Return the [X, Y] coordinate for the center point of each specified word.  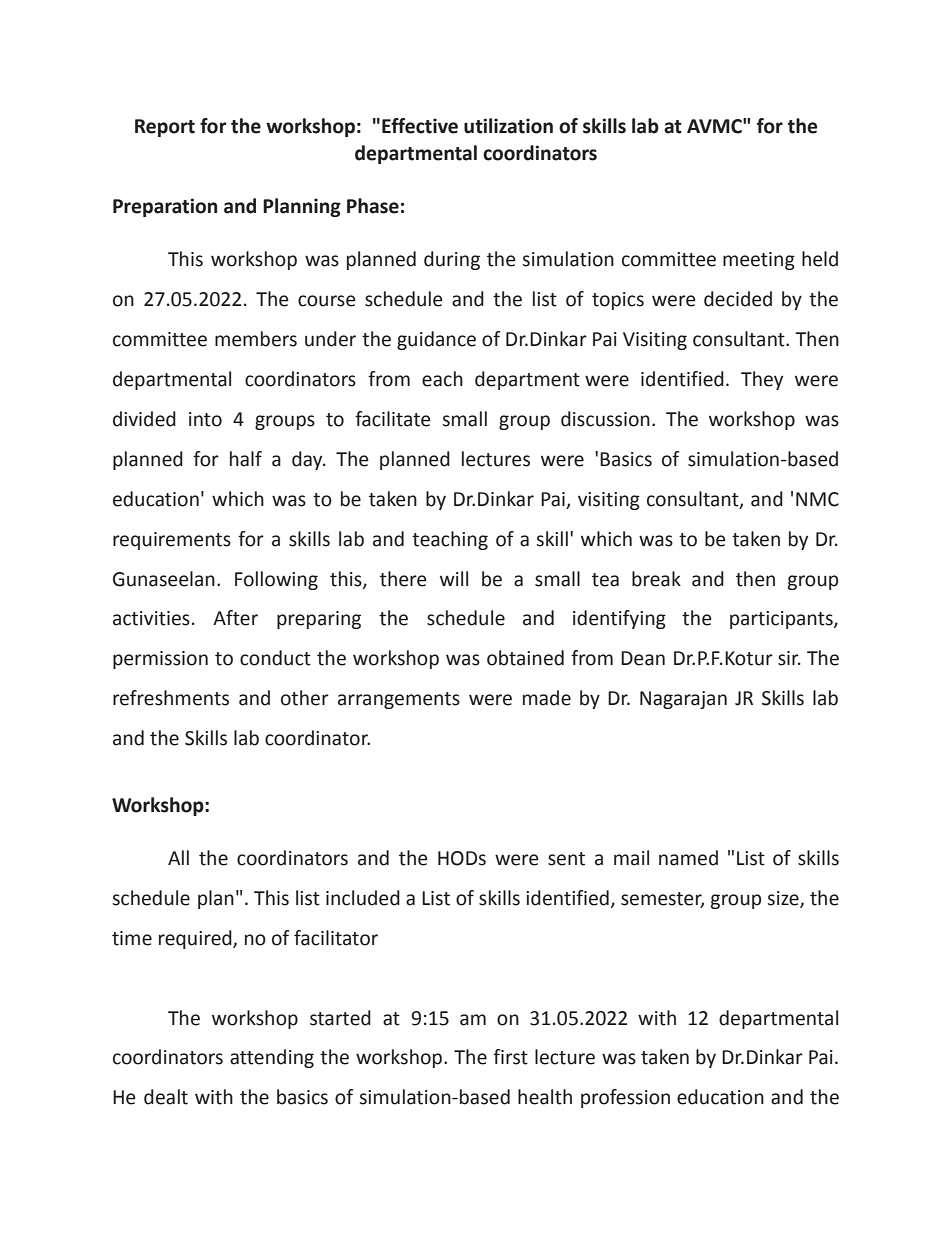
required [196, 939]
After [235, 618]
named [688, 858]
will [454, 578]
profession [625, 1098]
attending [272, 1058]
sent [566, 859]
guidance [436, 340]
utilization [508, 126]
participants [782, 620]
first [510, 1057]
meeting [759, 261]
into [205, 419]
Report [165, 128]
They [762, 380]
